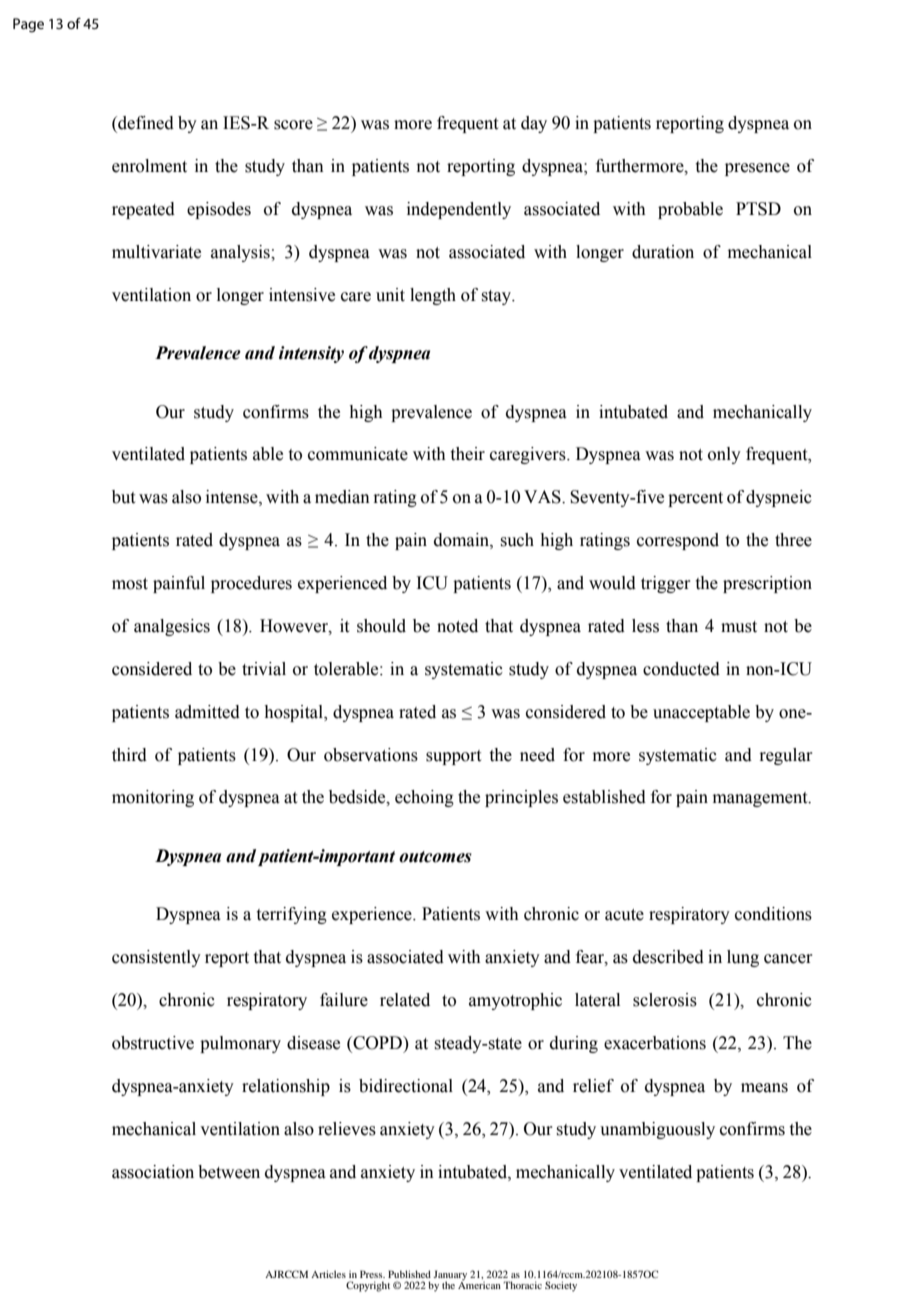 This screenshot has height=1308, width=924. Describe the element at coordinates (433, 296) in the screenshot. I see `length` at that location.
